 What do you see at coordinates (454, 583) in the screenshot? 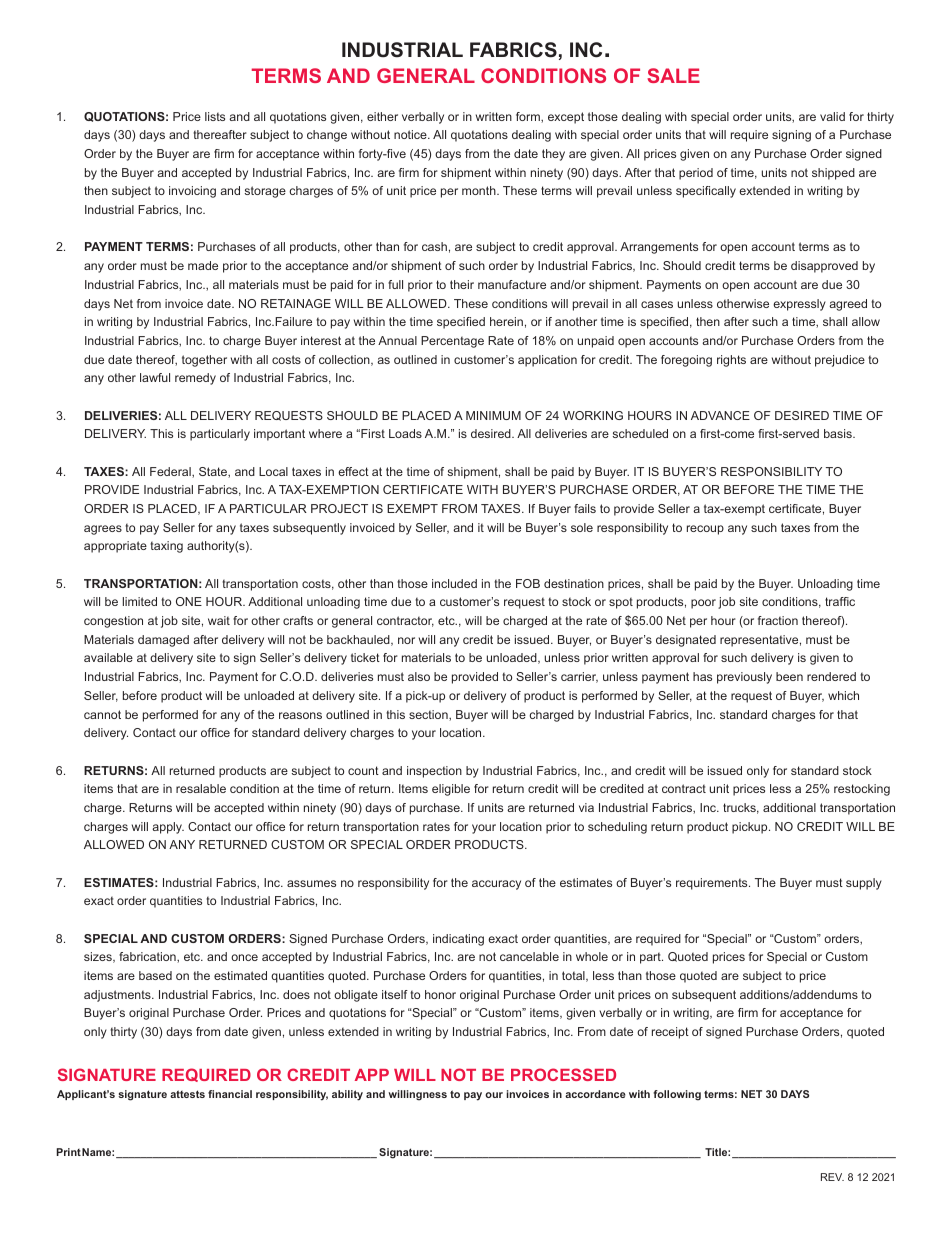
I see `included` at bounding box center [454, 583].
